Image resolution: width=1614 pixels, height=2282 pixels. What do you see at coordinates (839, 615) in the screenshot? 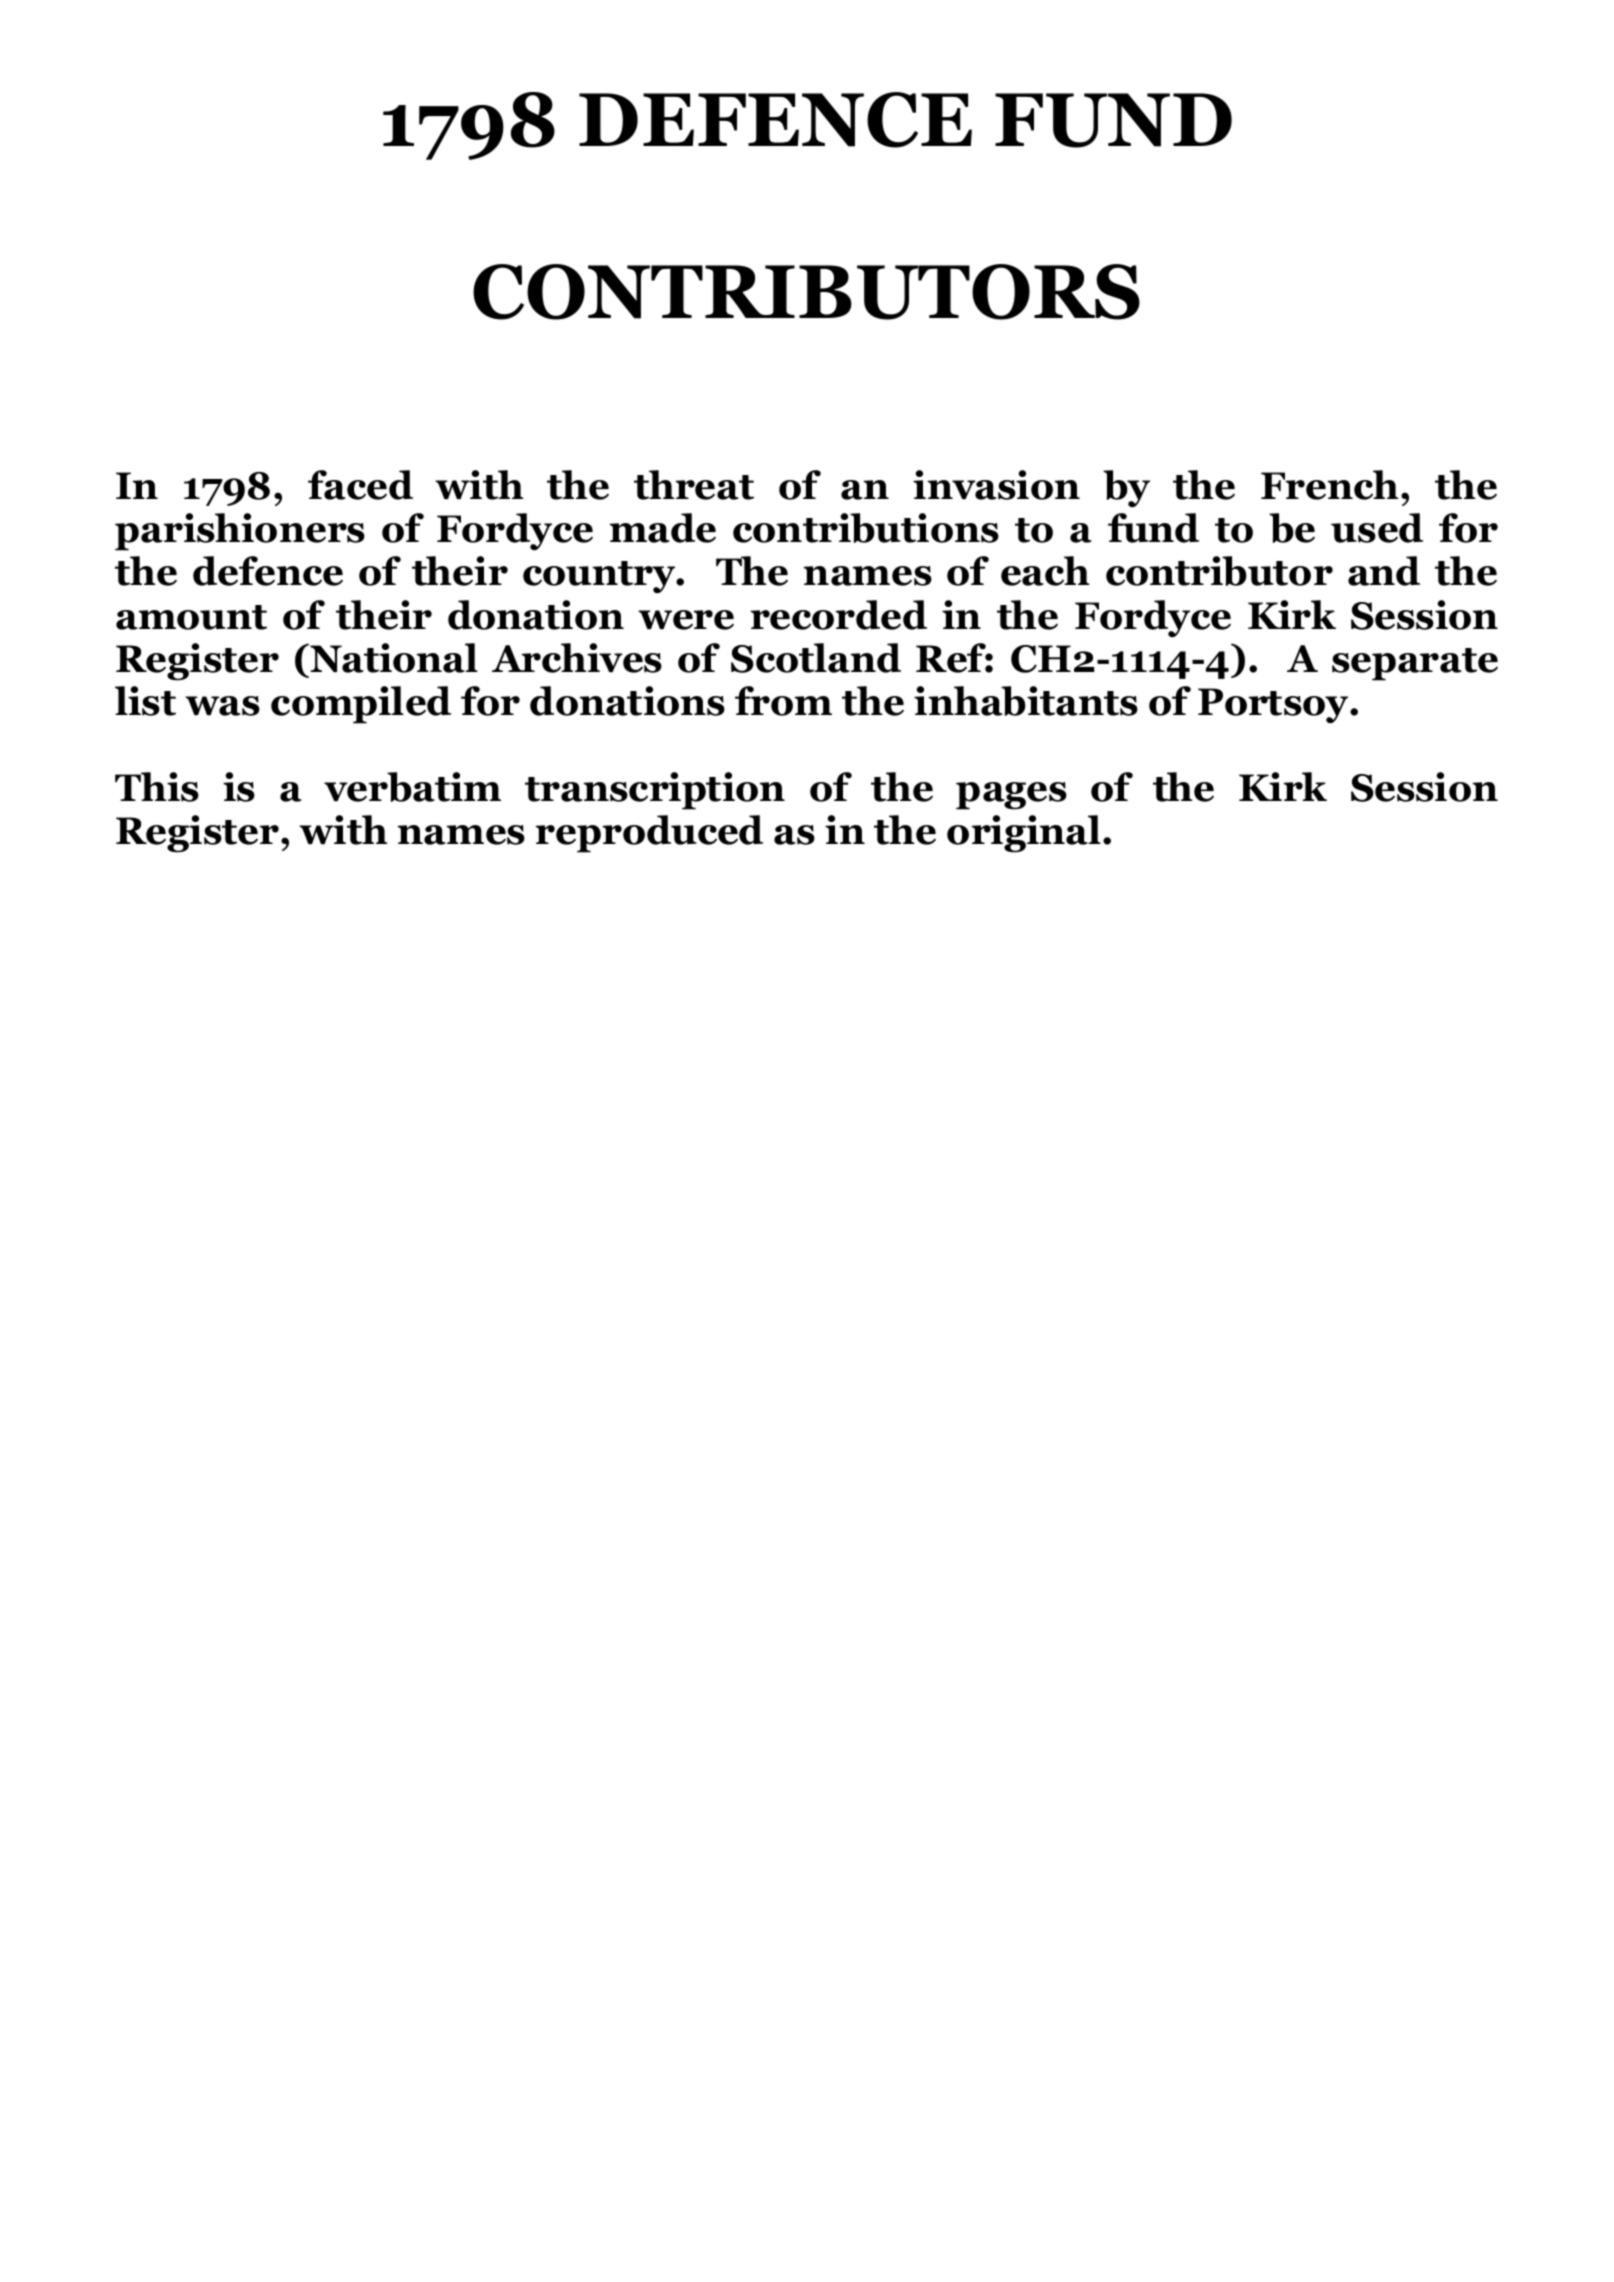
I see `recorded` at bounding box center [839, 615].
